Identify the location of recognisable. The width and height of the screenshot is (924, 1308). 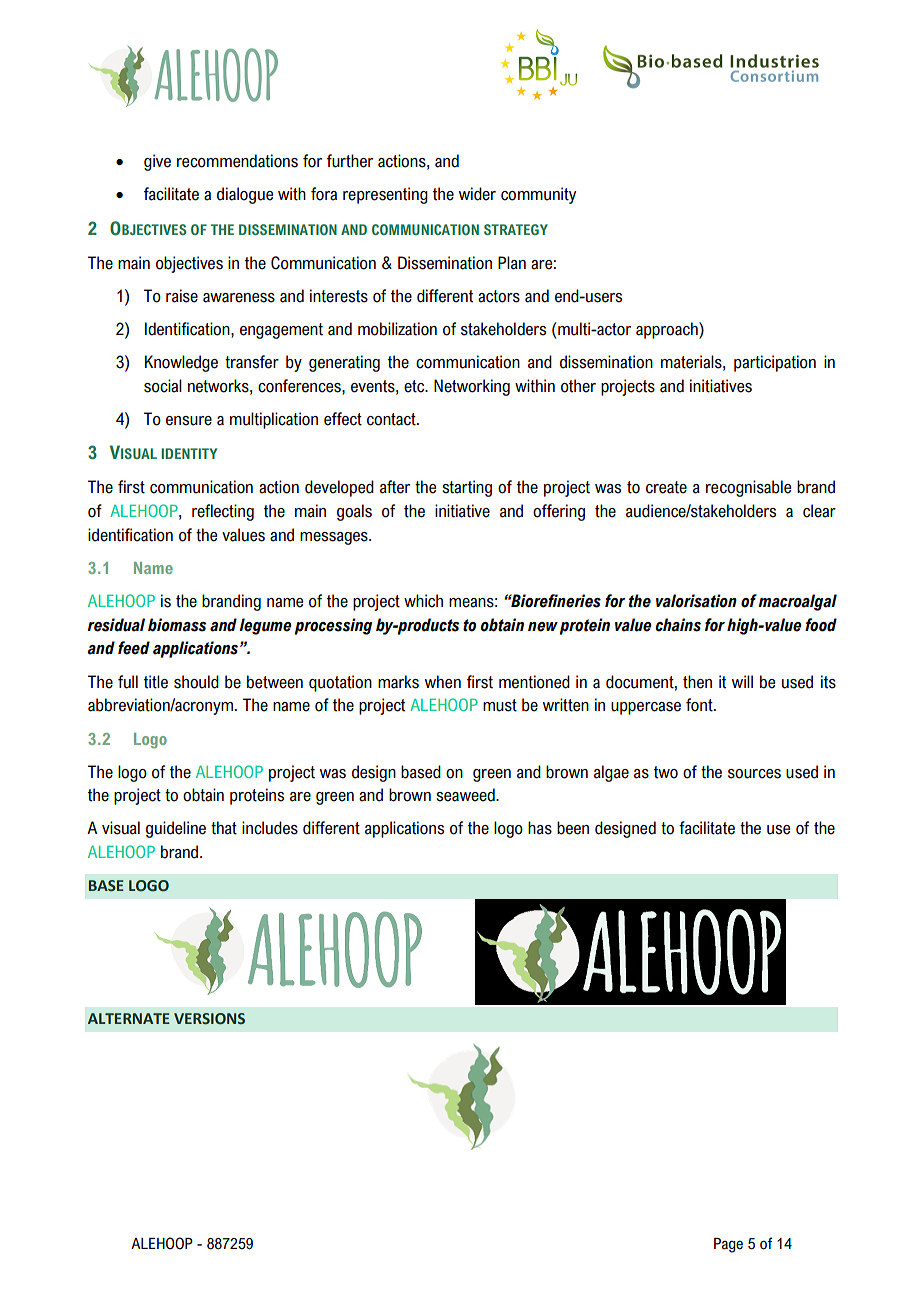
(748, 488).
